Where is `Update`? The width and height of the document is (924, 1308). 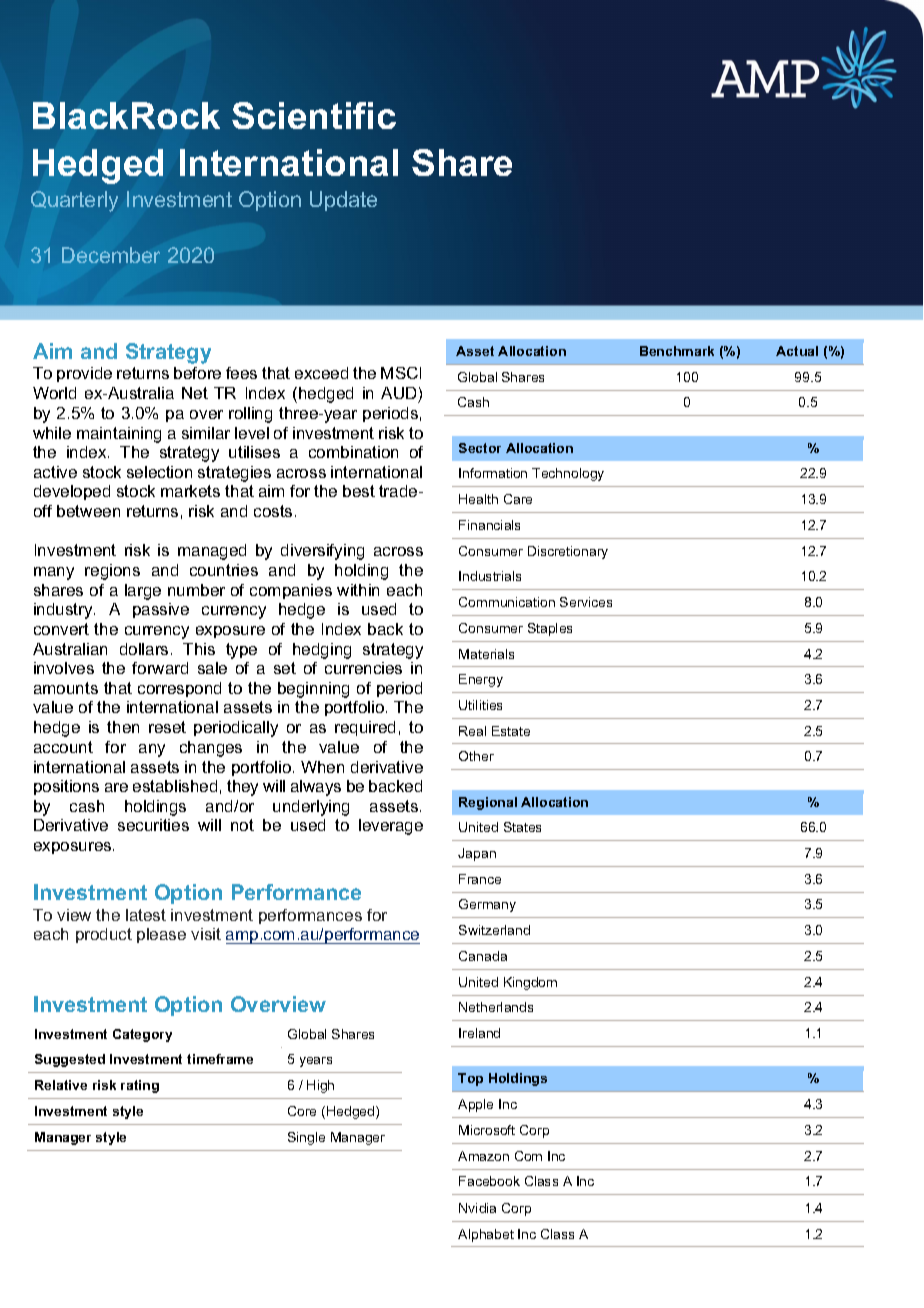 Update is located at coordinates (343, 201).
